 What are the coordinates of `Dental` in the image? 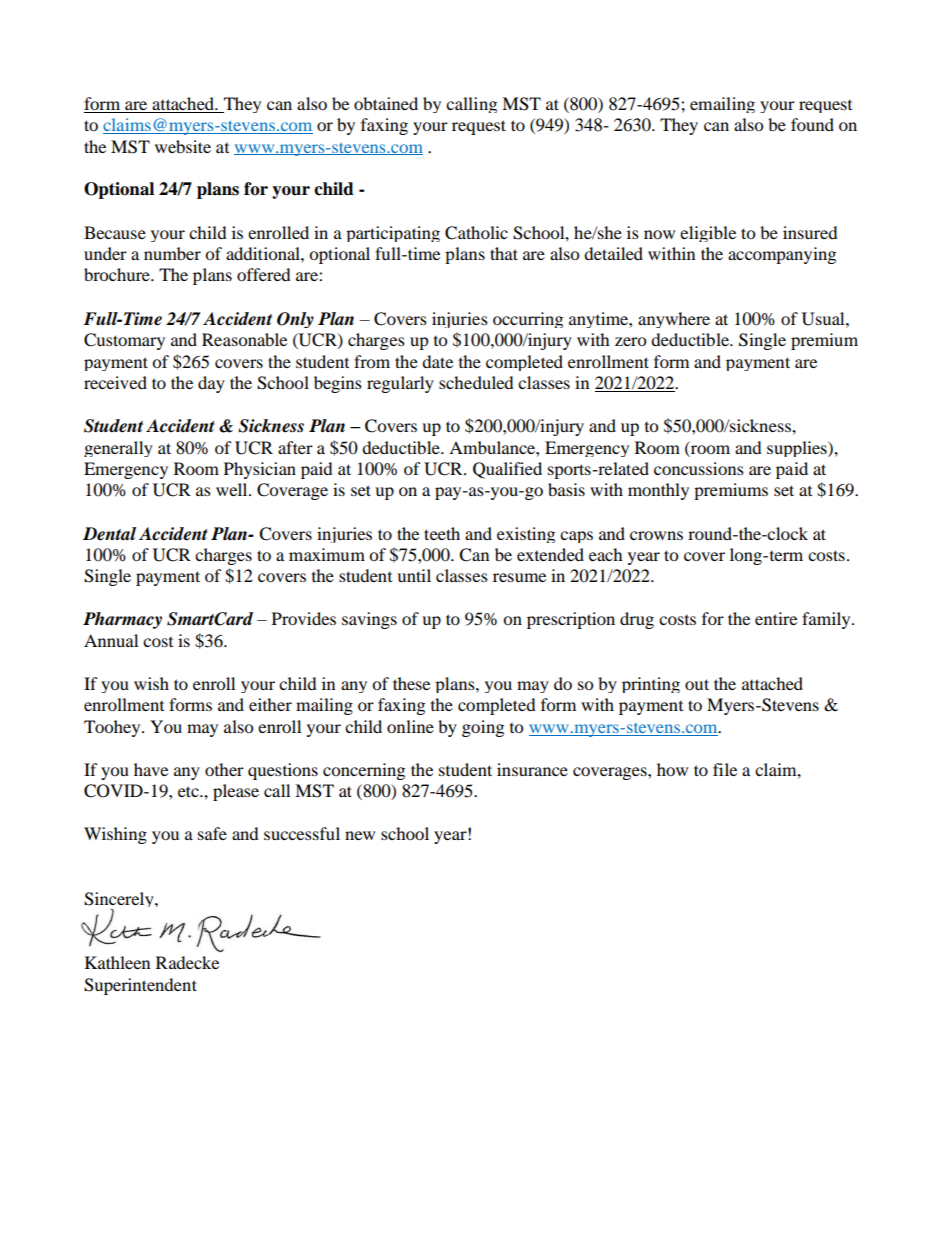 It's located at (109, 534).
